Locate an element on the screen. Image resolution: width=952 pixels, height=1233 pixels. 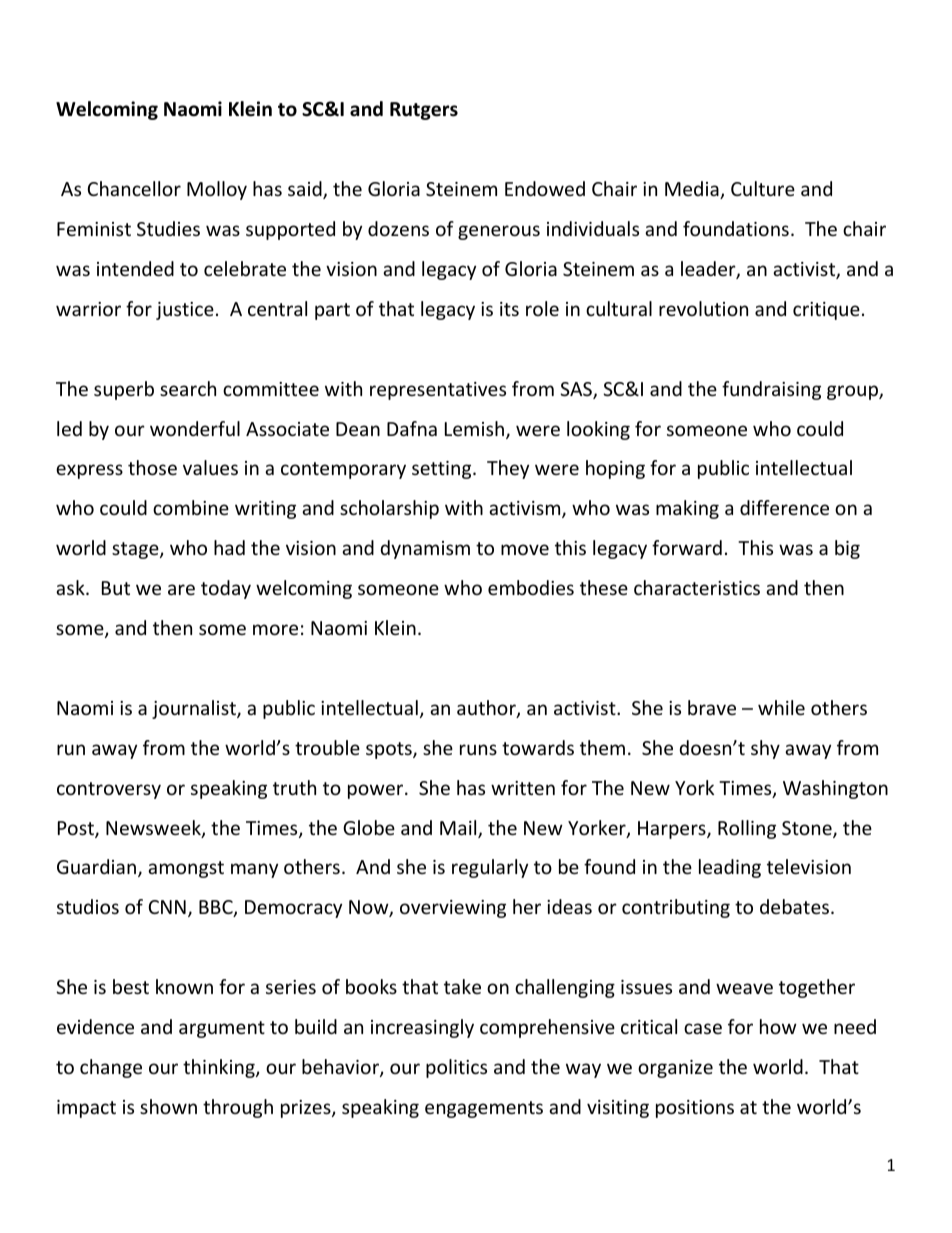
setting is located at coordinates (443, 470).
